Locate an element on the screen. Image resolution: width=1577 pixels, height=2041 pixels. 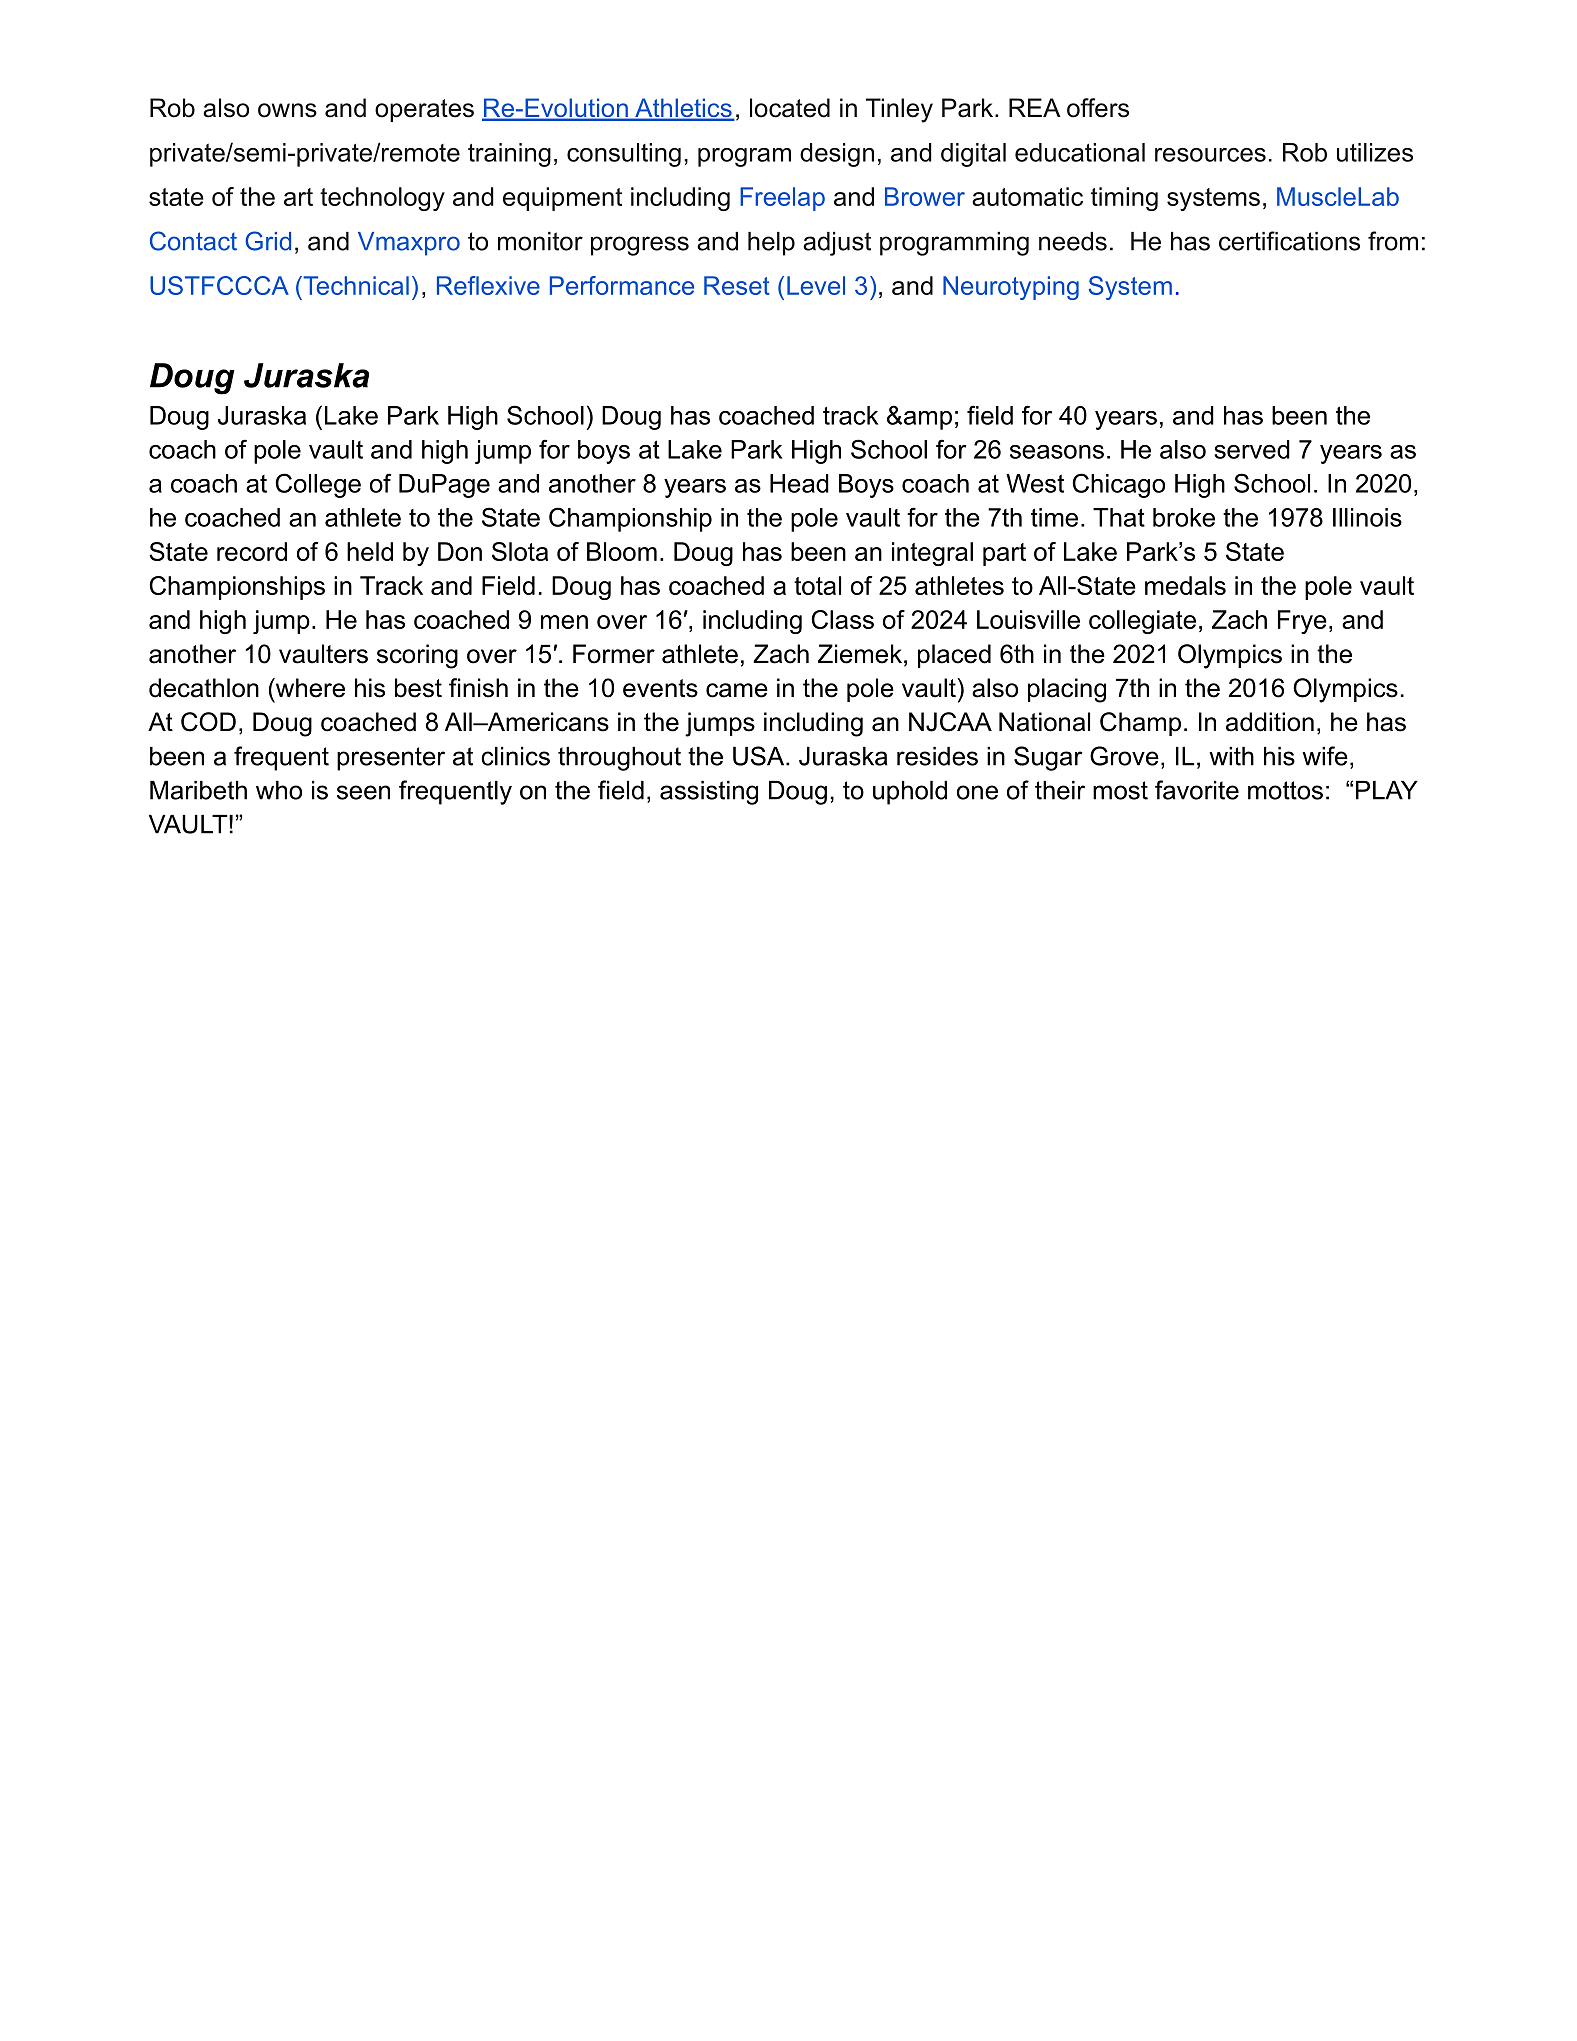
resources is located at coordinates (1210, 155).
